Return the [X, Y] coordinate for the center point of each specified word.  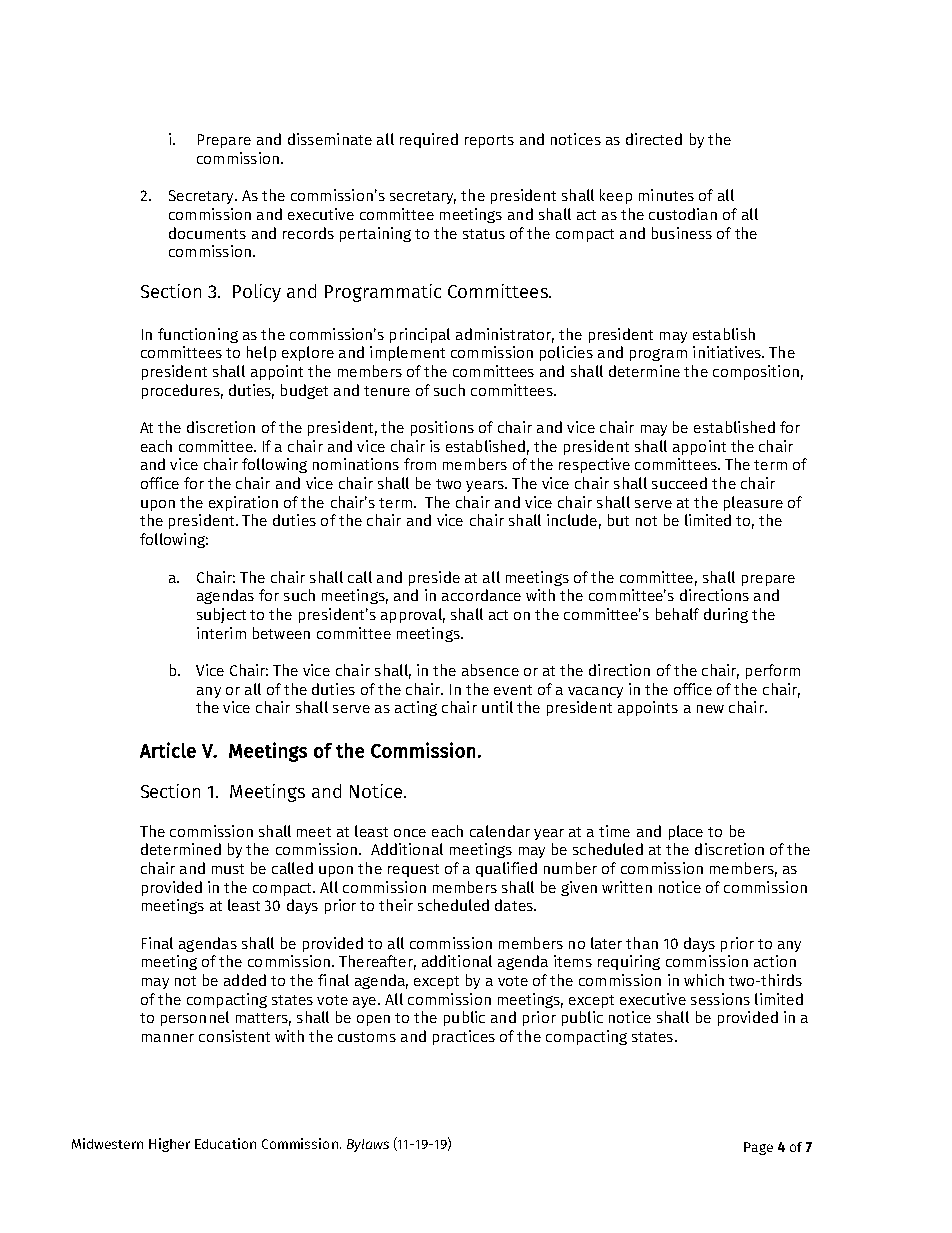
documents [207, 233]
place [686, 832]
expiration [243, 503]
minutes [666, 195]
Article [168, 750]
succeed [679, 483]
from [420, 464]
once [410, 833]
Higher [169, 1145]
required [429, 140]
